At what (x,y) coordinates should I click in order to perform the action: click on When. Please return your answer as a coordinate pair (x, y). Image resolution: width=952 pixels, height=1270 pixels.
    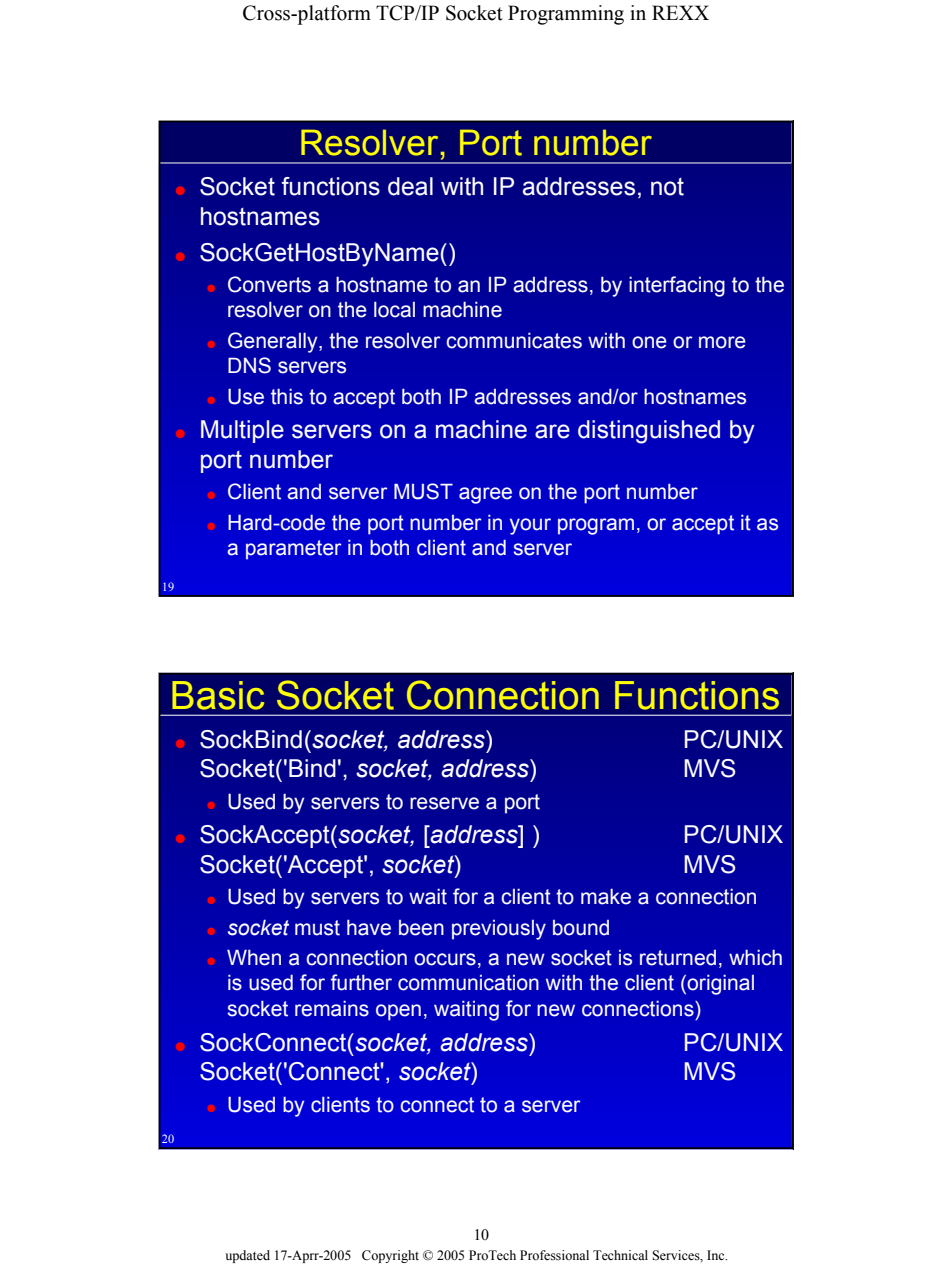
    Looking at the image, I should click on (254, 958).
